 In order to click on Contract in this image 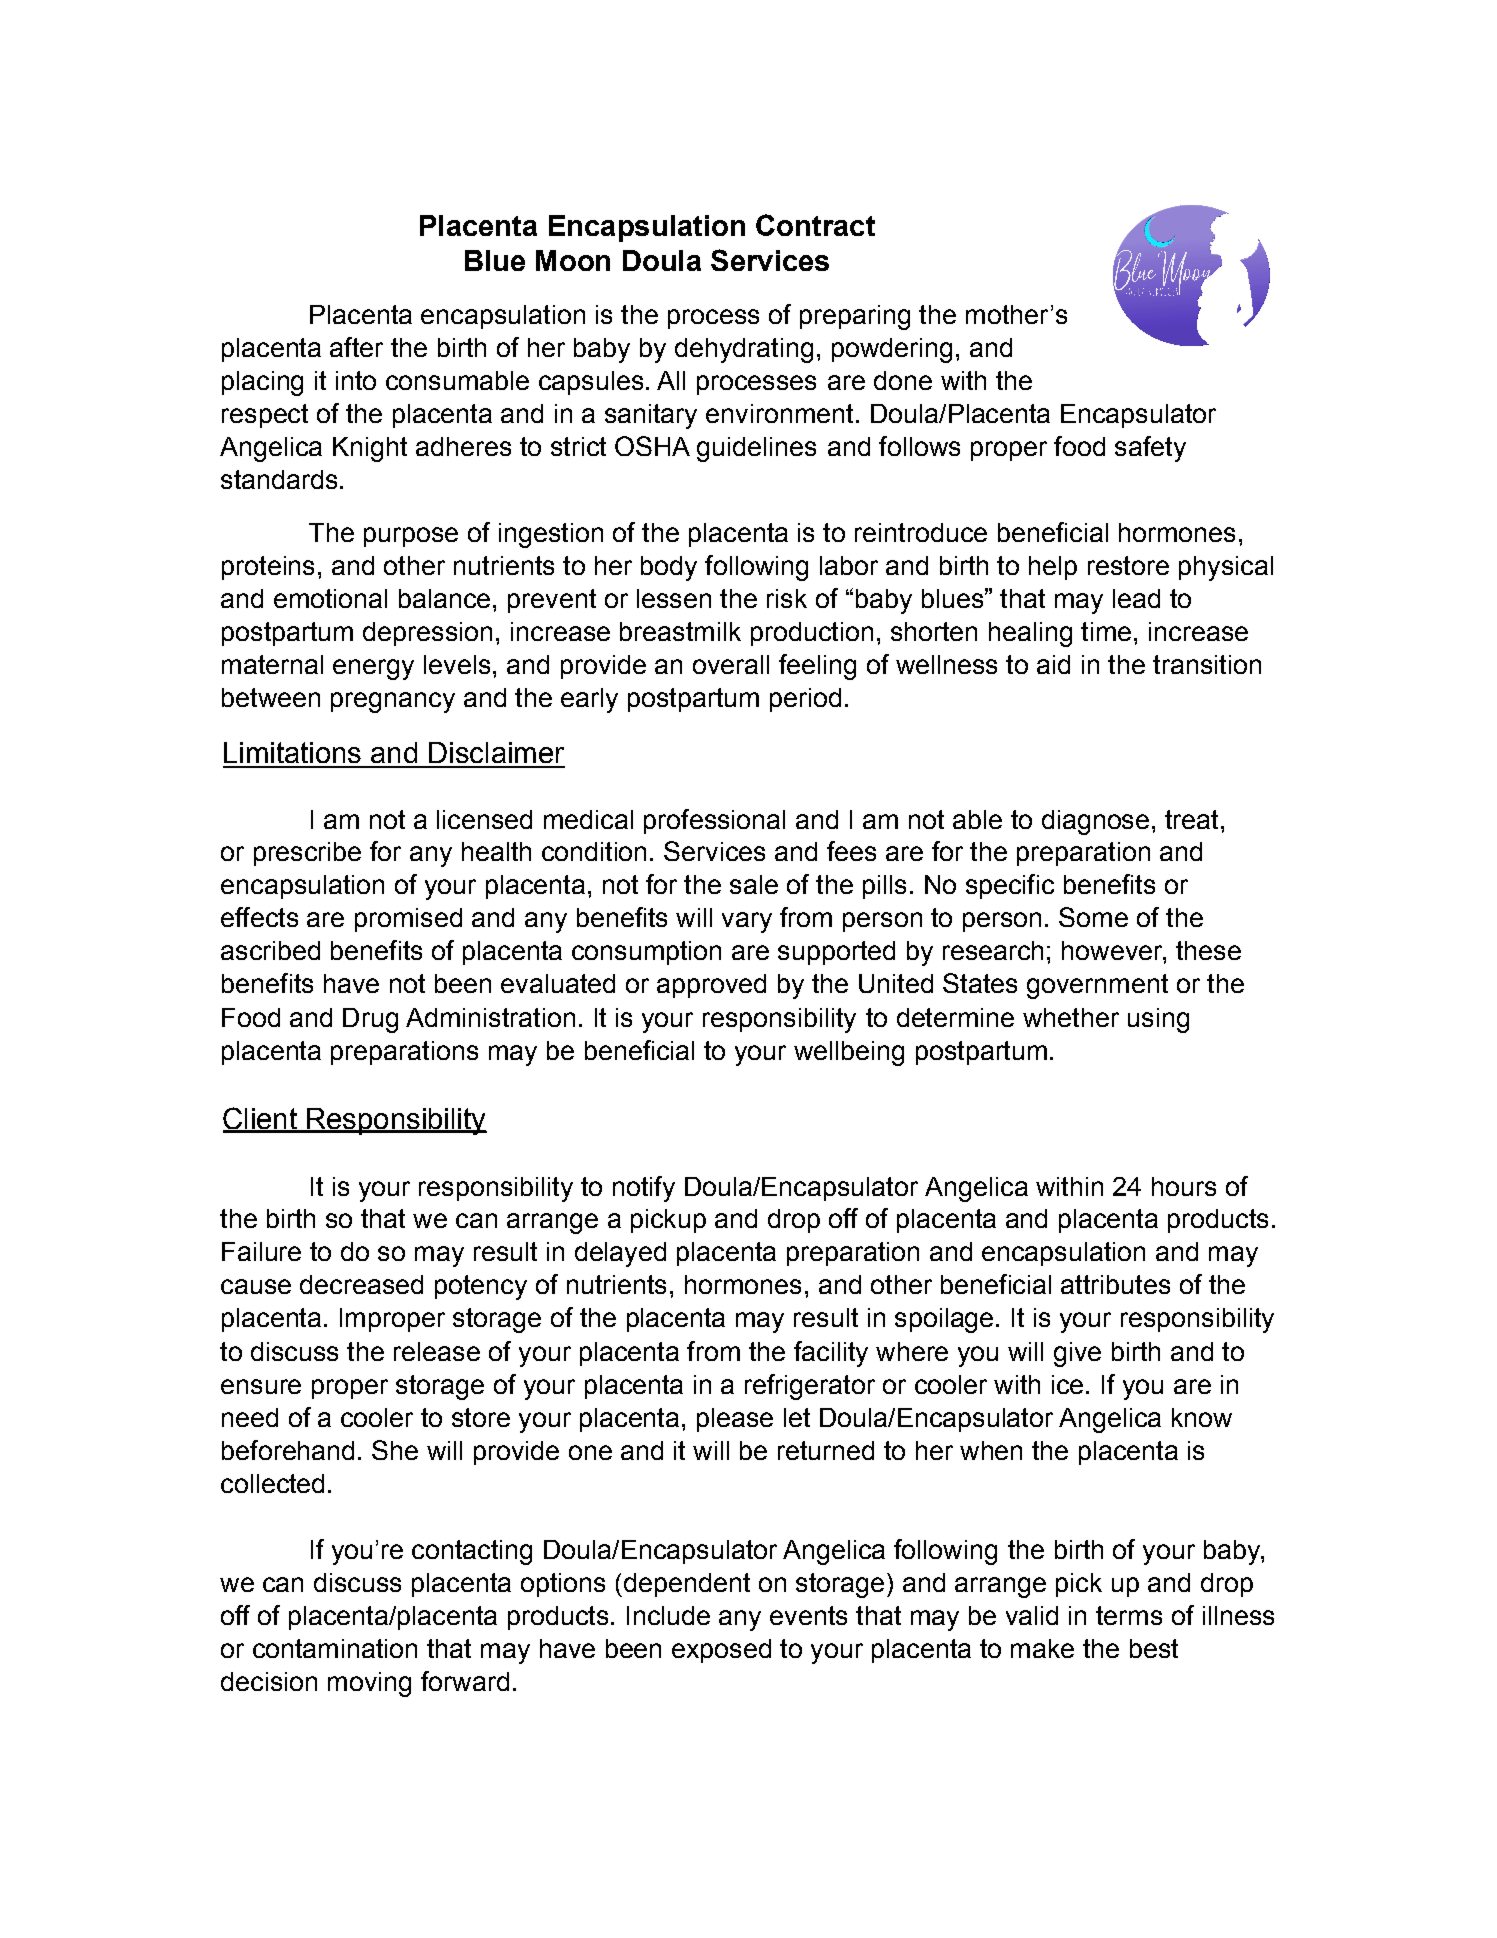, I will do `click(815, 225)`.
